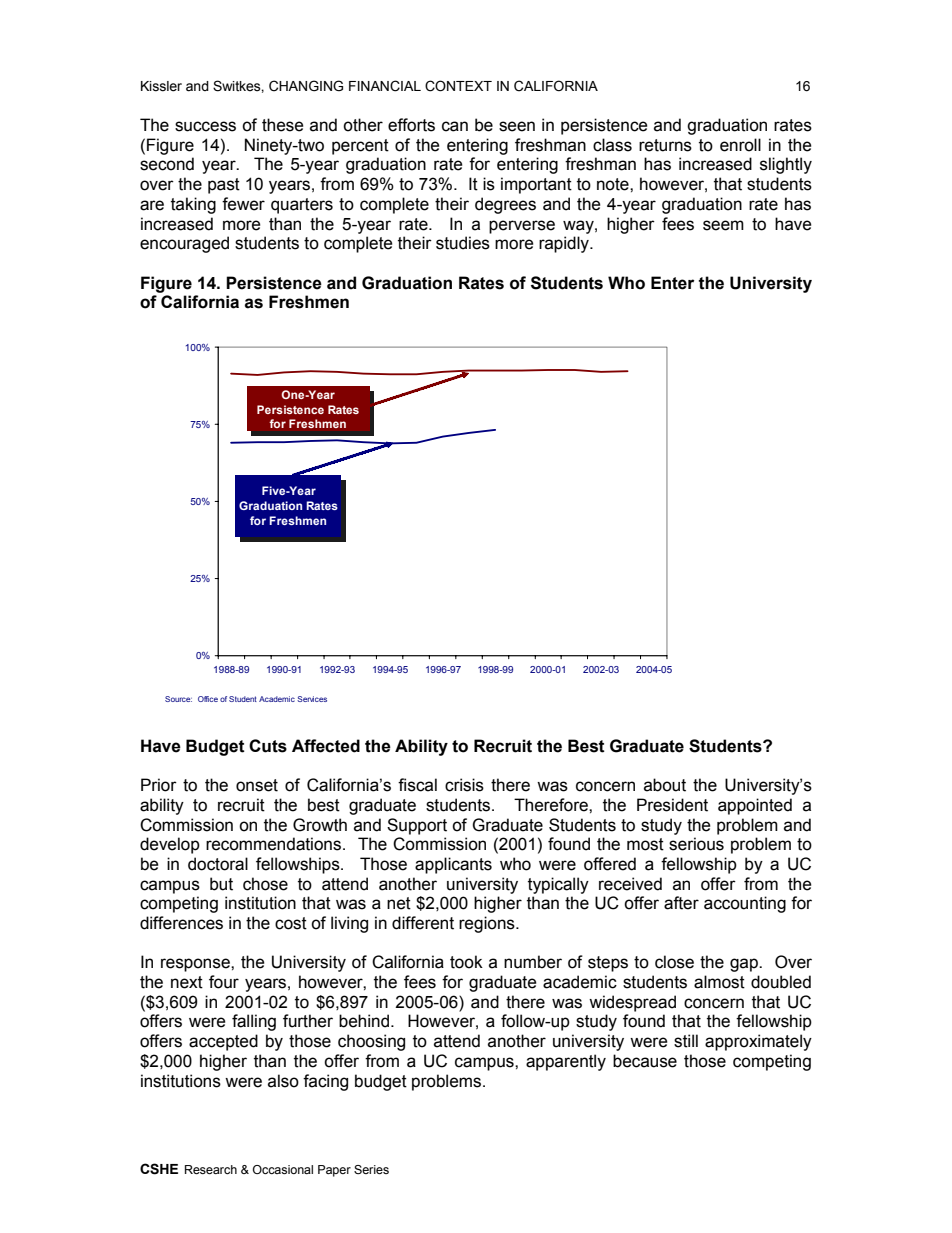 This image has height=1233, width=952. I want to click on because, so click(645, 1061).
